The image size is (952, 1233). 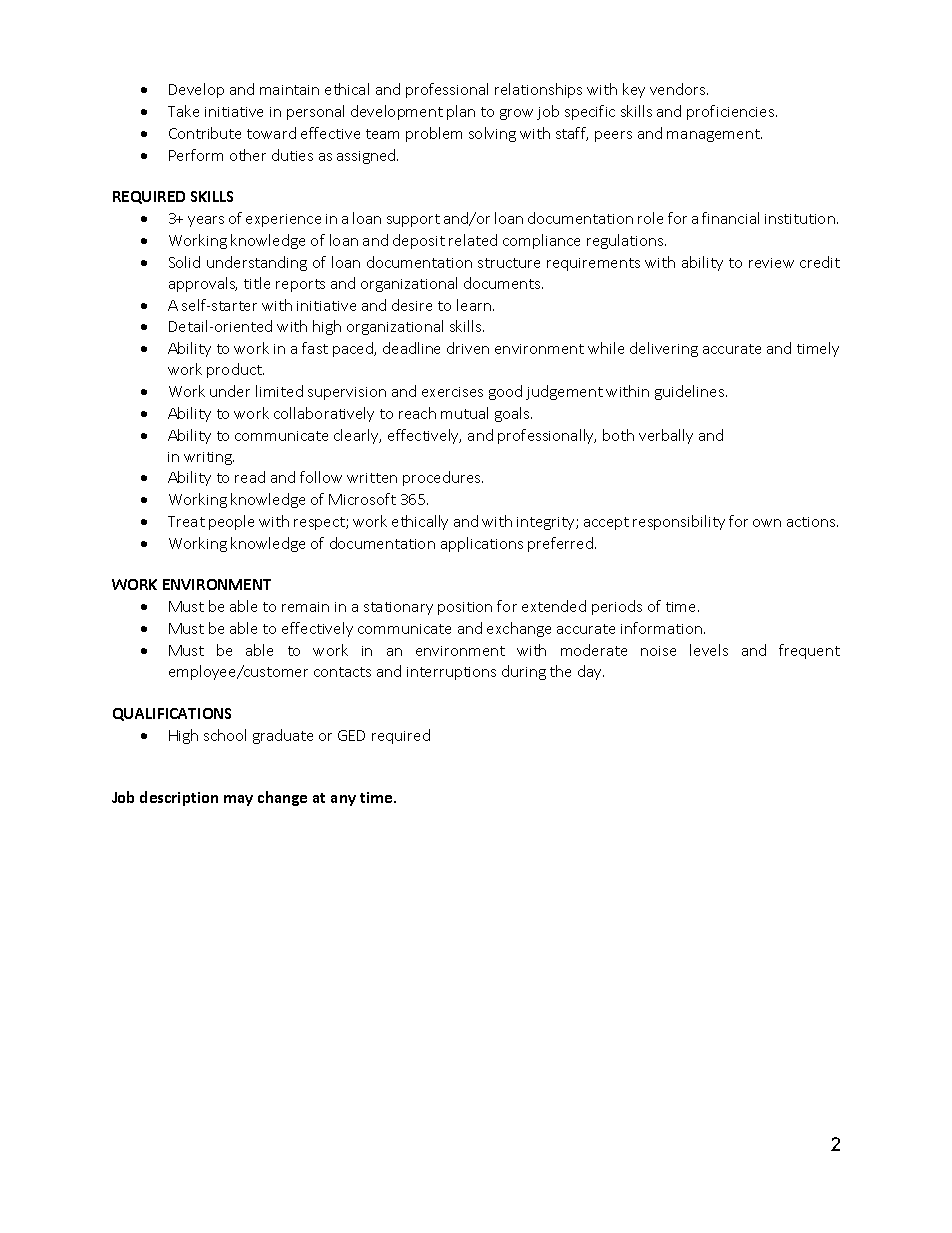 I want to click on any, so click(x=343, y=800).
